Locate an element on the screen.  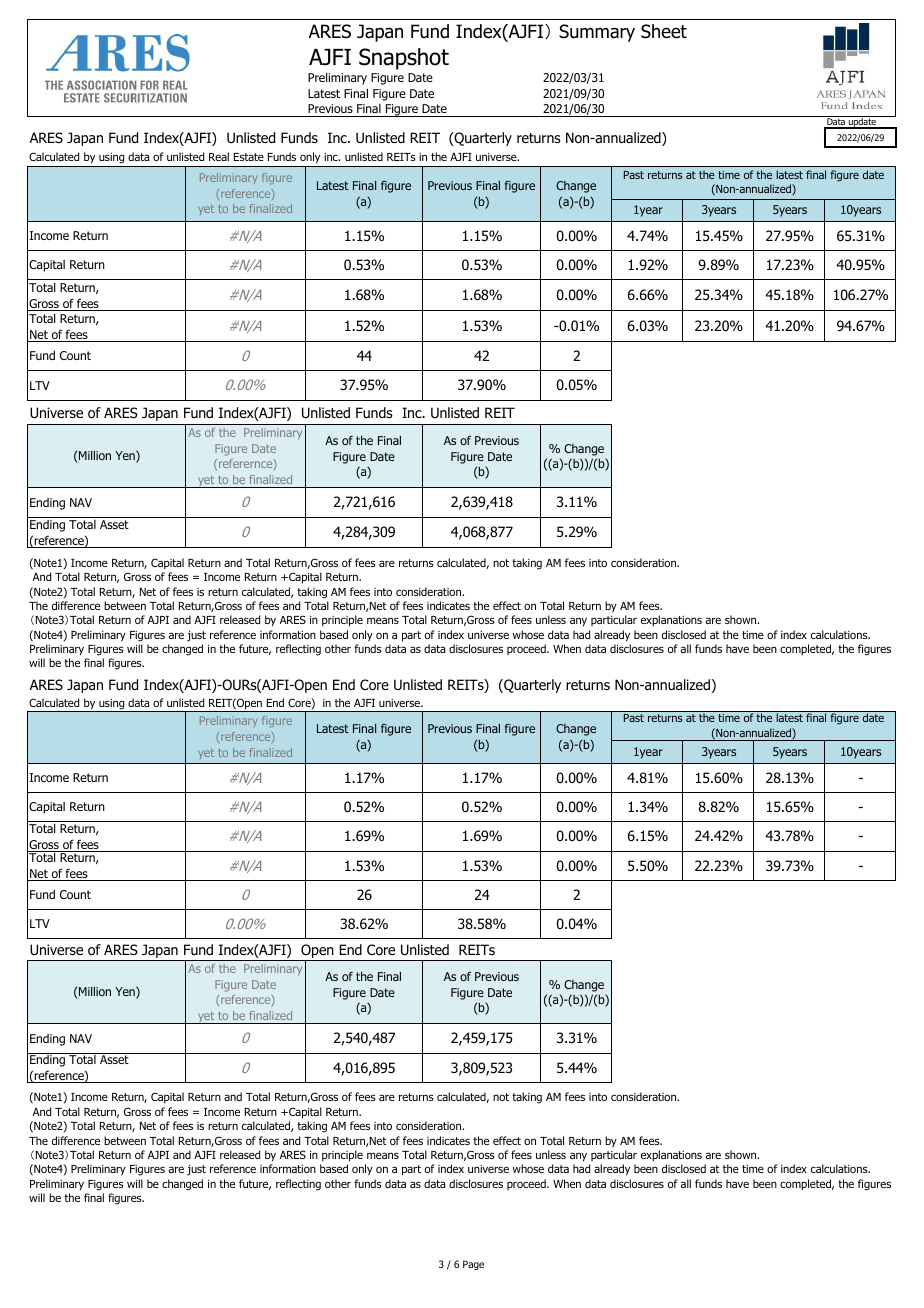
Page is located at coordinates (473, 1265).
